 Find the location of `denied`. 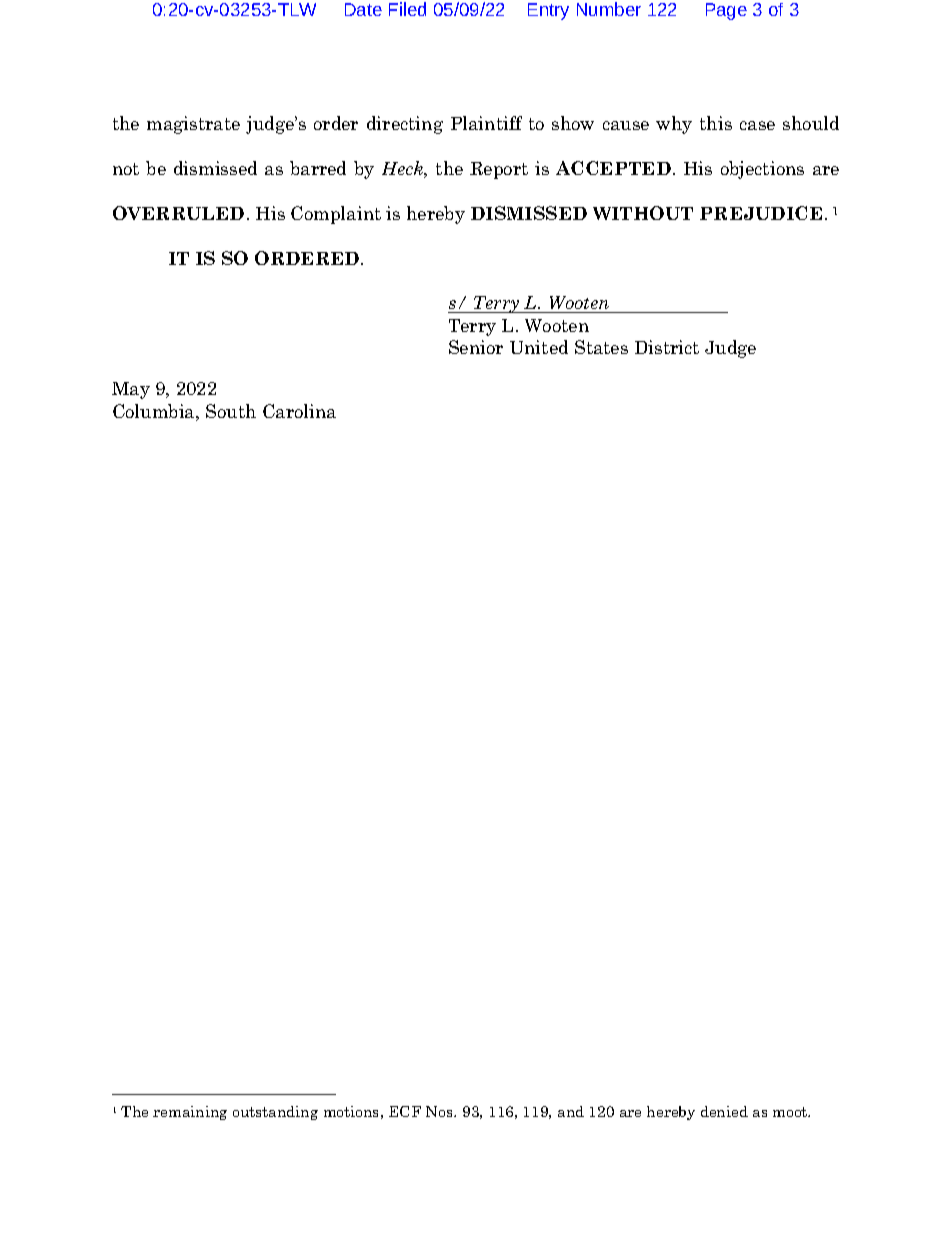

denied is located at coordinates (724, 1111).
